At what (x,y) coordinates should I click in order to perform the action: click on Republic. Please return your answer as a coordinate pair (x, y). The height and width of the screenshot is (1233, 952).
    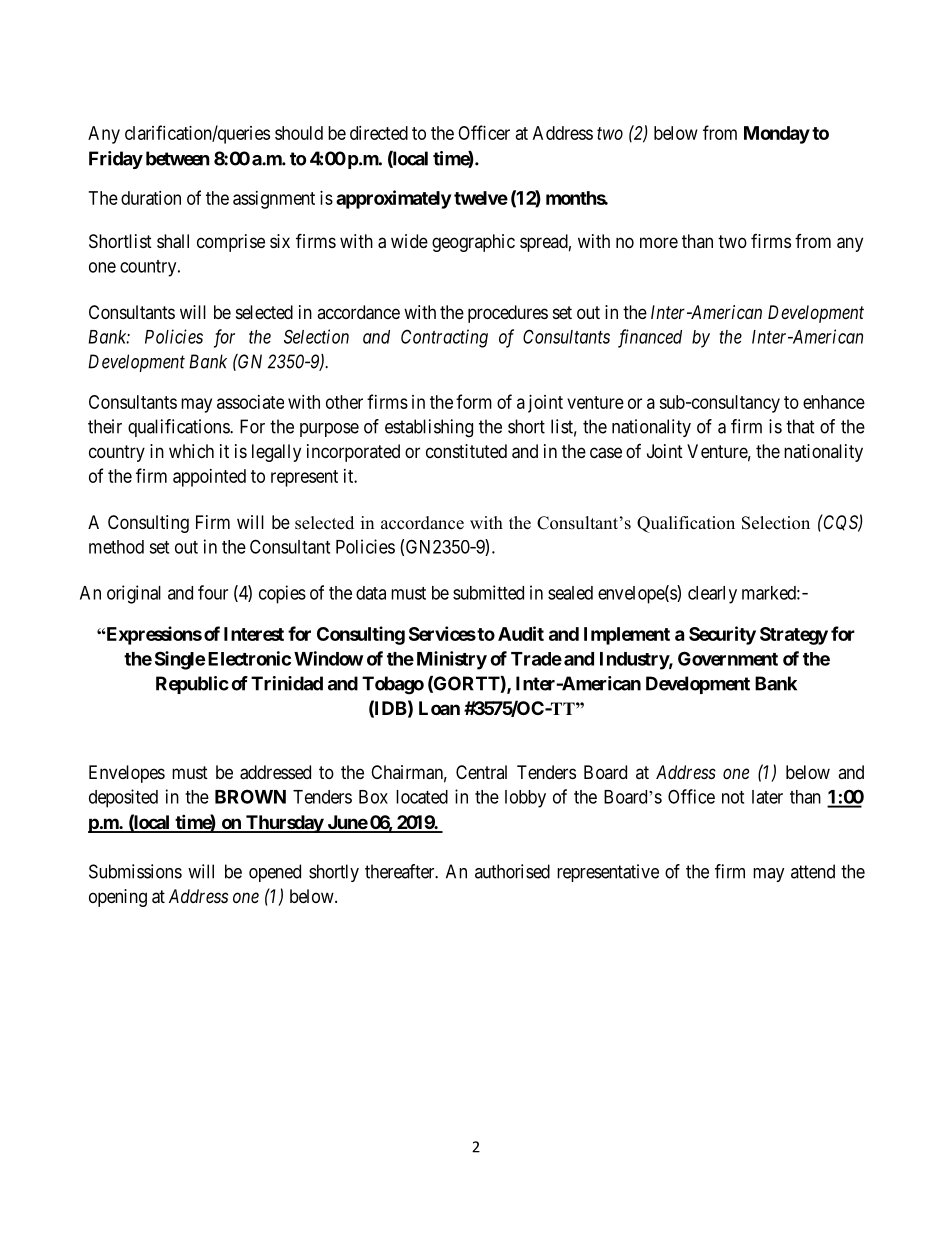
    Looking at the image, I should click on (192, 685).
